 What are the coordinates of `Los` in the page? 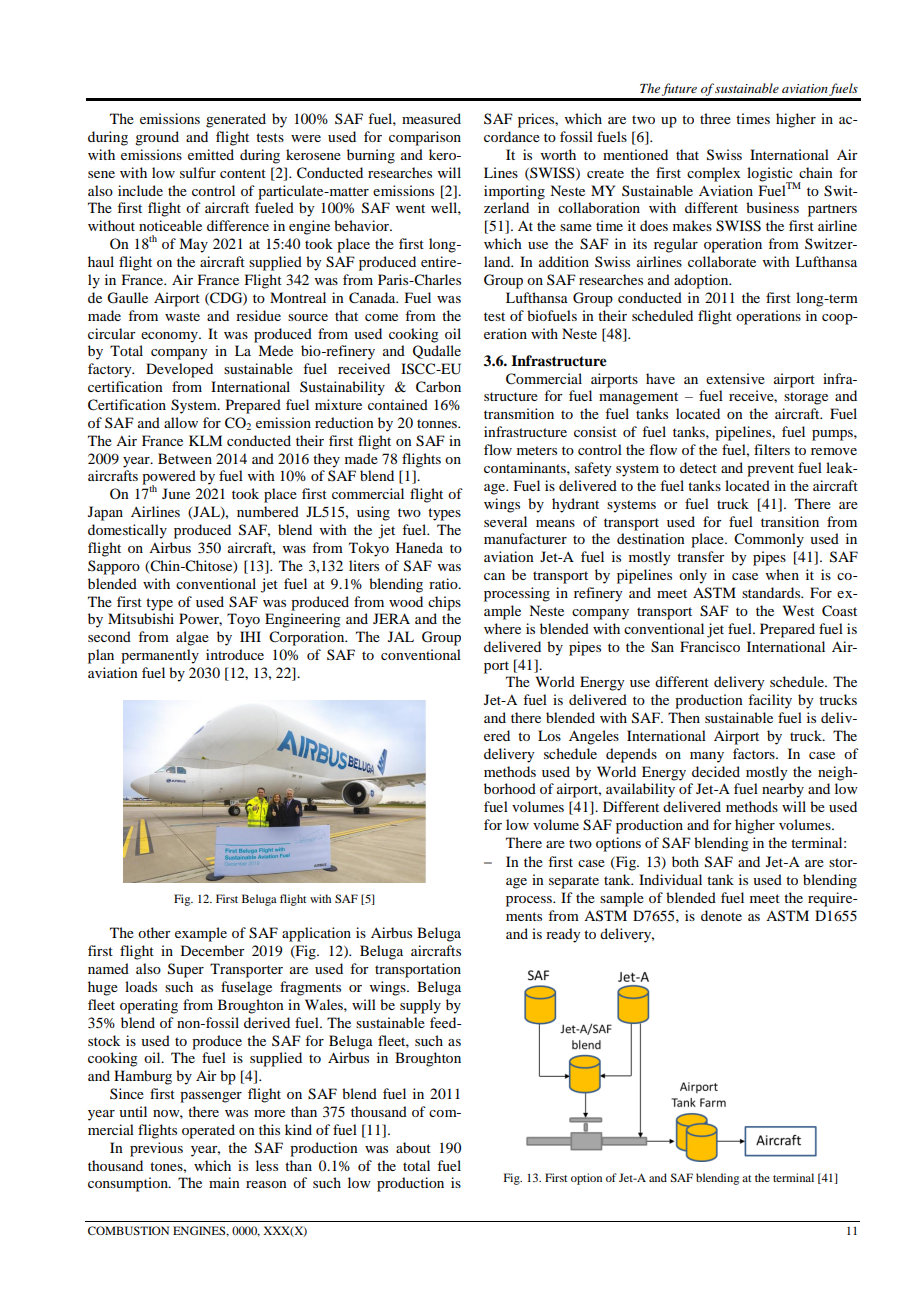 It's located at (549, 735).
